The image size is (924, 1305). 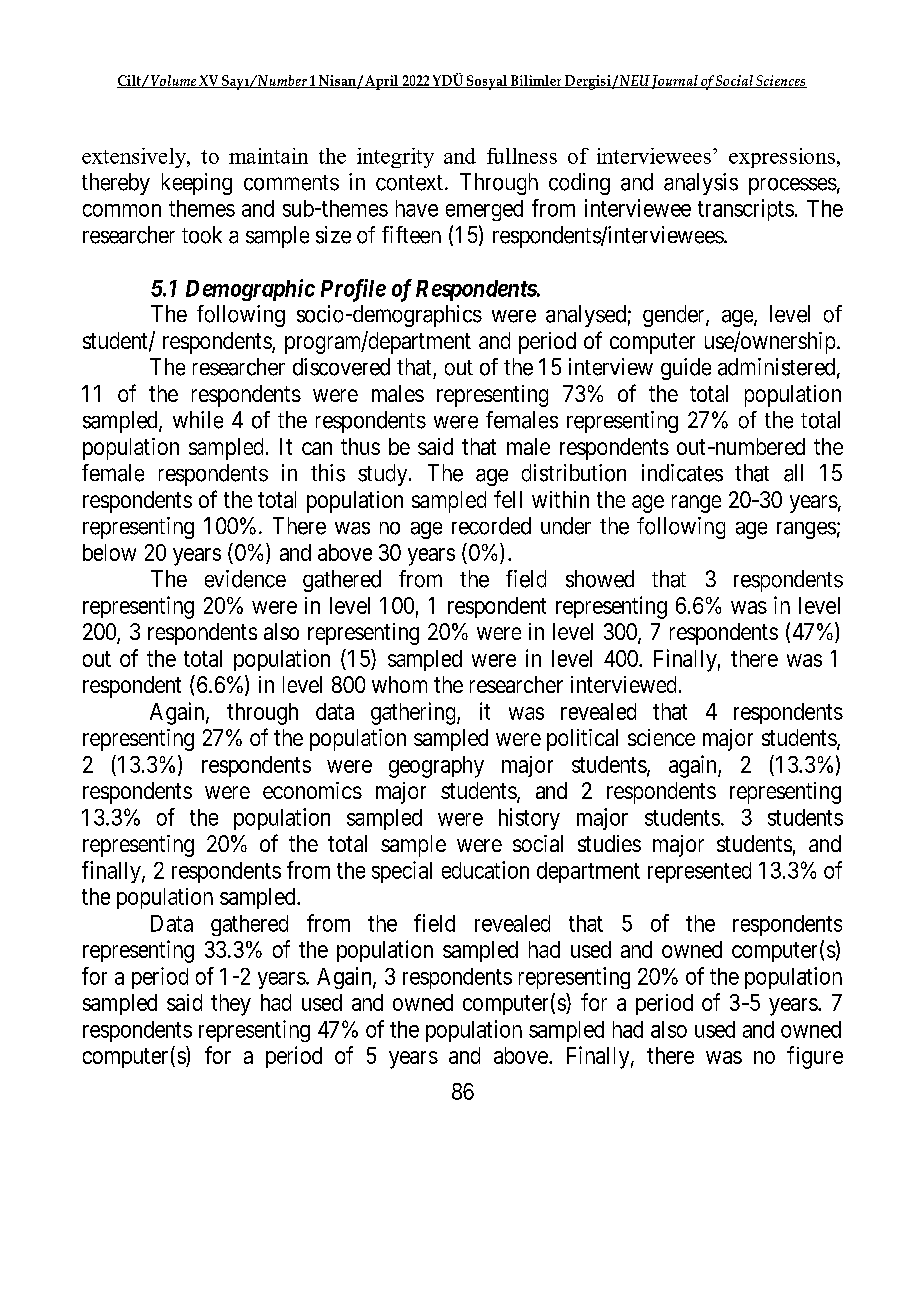 What do you see at coordinates (312, 790) in the screenshot?
I see `economics` at bounding box center [312, 790].
